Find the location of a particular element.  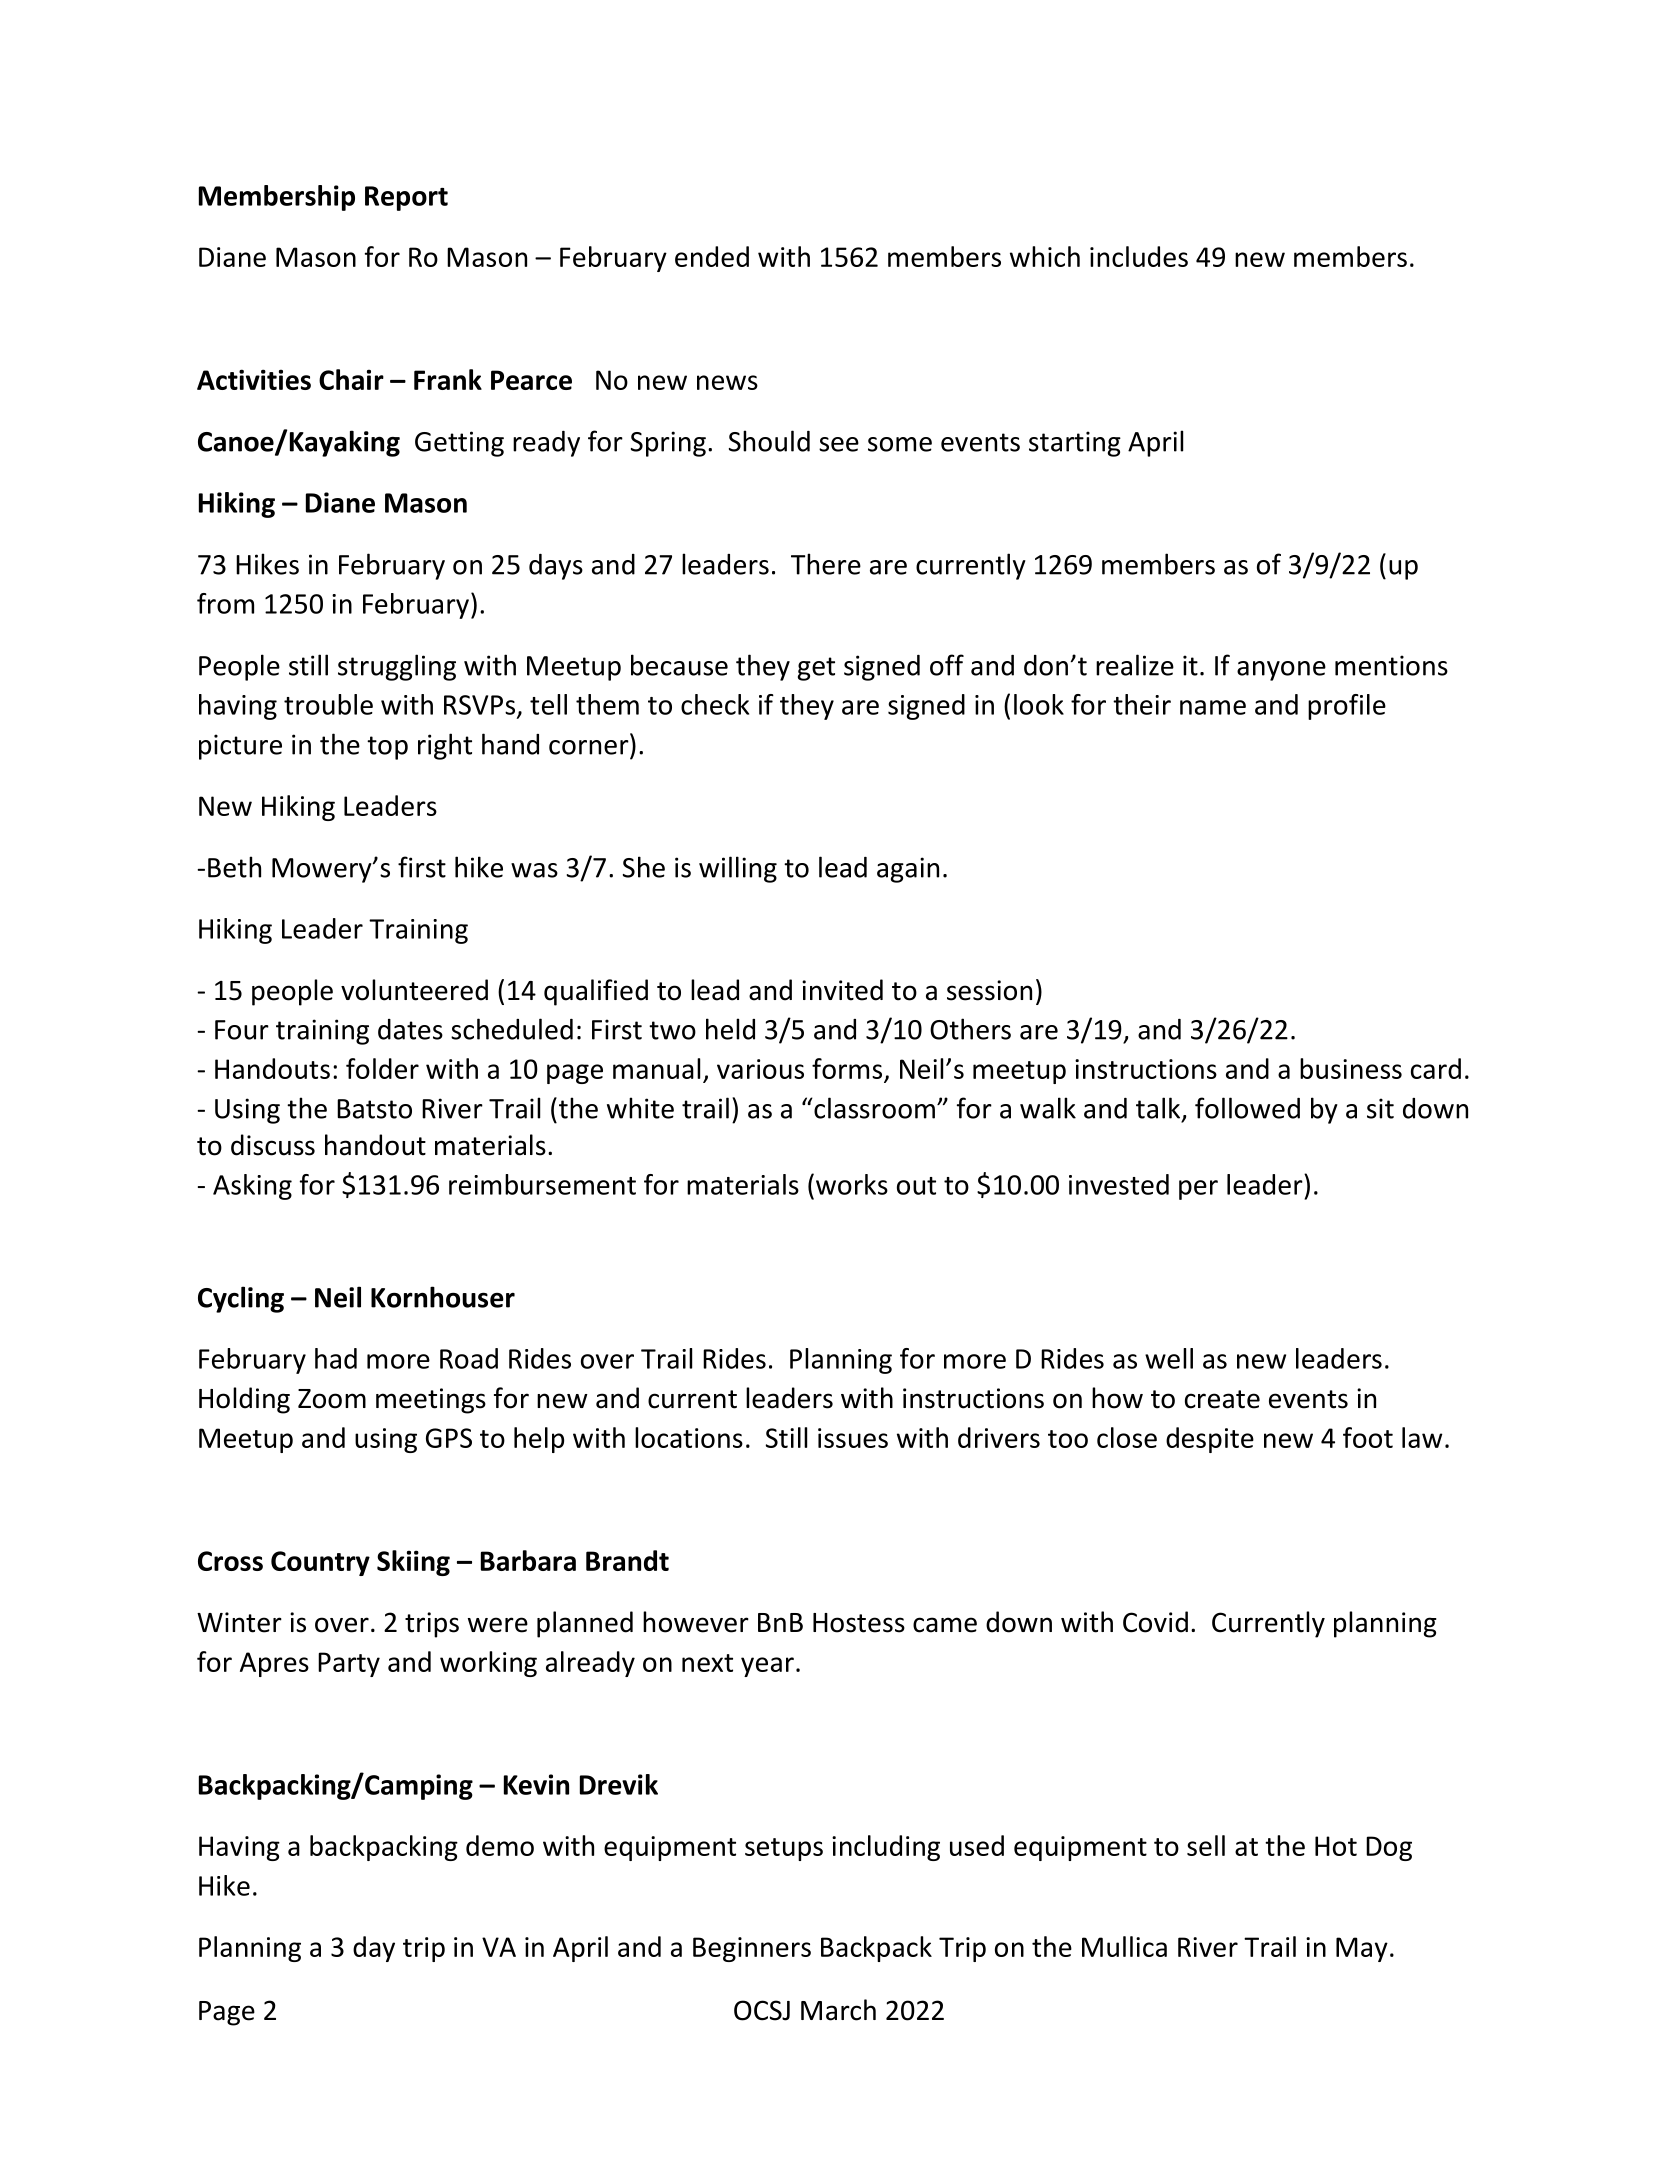

top is located at coordinates (387, 748).
